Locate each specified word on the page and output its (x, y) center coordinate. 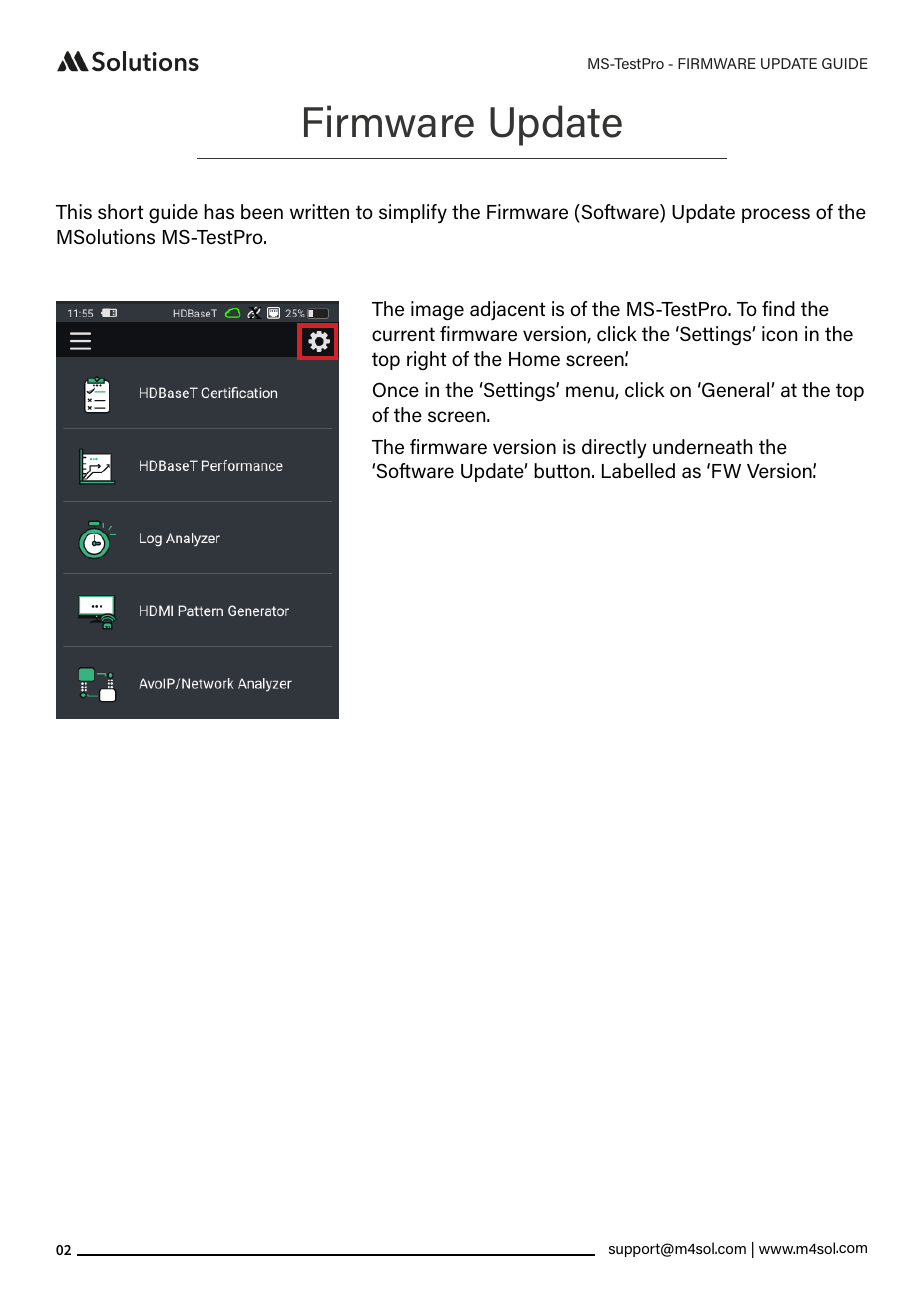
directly (614, 449)
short (121, 212)
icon (779, 333)
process (776, 215)
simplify (413, 214)
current (403, 334)
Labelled (638, 471)
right (427, 360)
